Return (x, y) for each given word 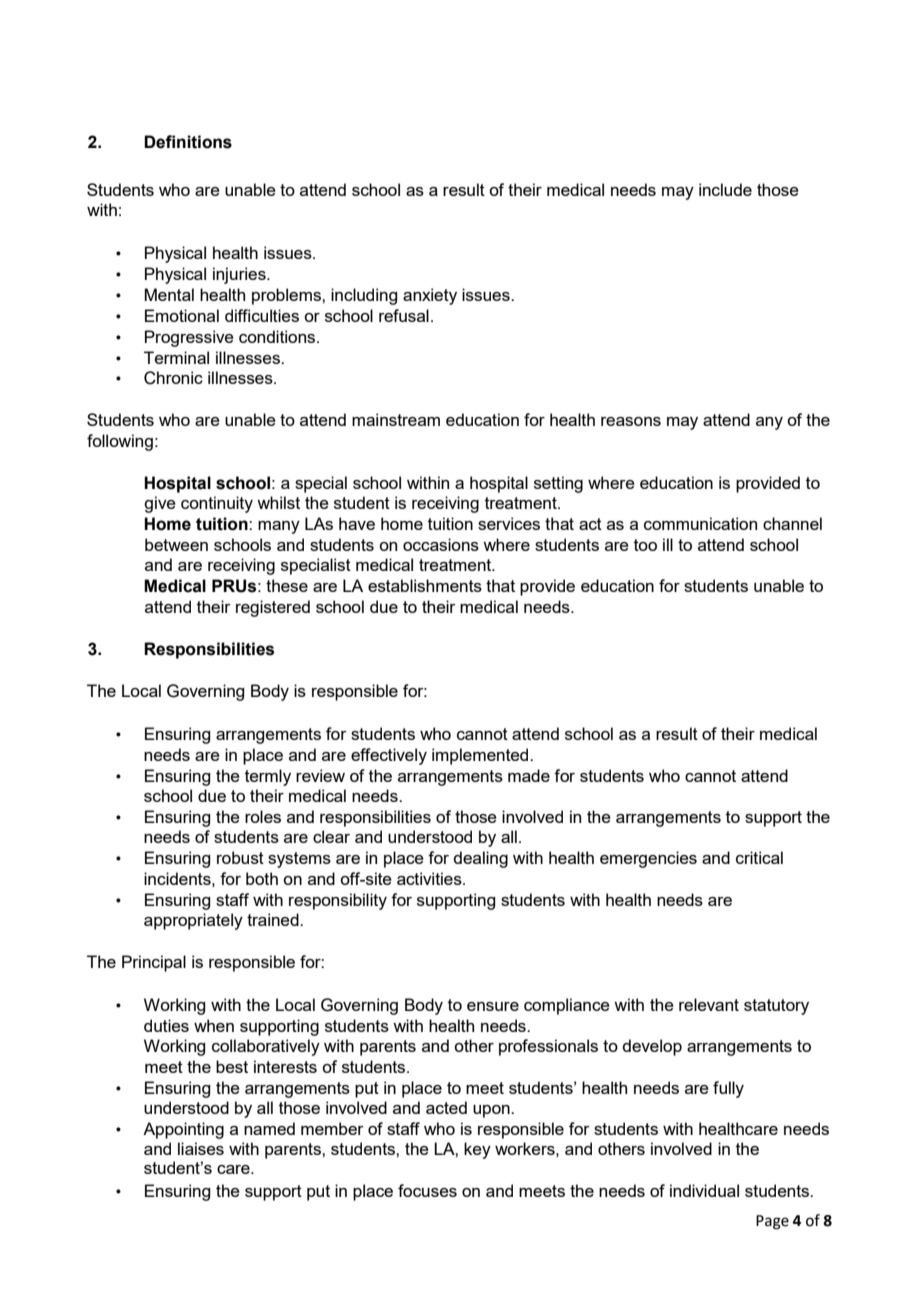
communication (700, 523)
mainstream (396, 419)
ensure (493, 1006)
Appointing (183, 1130)
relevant (709, 1004)
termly (268, 777)
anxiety (430, 296)
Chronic (173, 378)
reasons (631, 421)
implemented (481, 756)
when (214, 1025)
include (725, 189)
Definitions (188, 142)
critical (759, 857)
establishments (425, 585)
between (176, 544)
